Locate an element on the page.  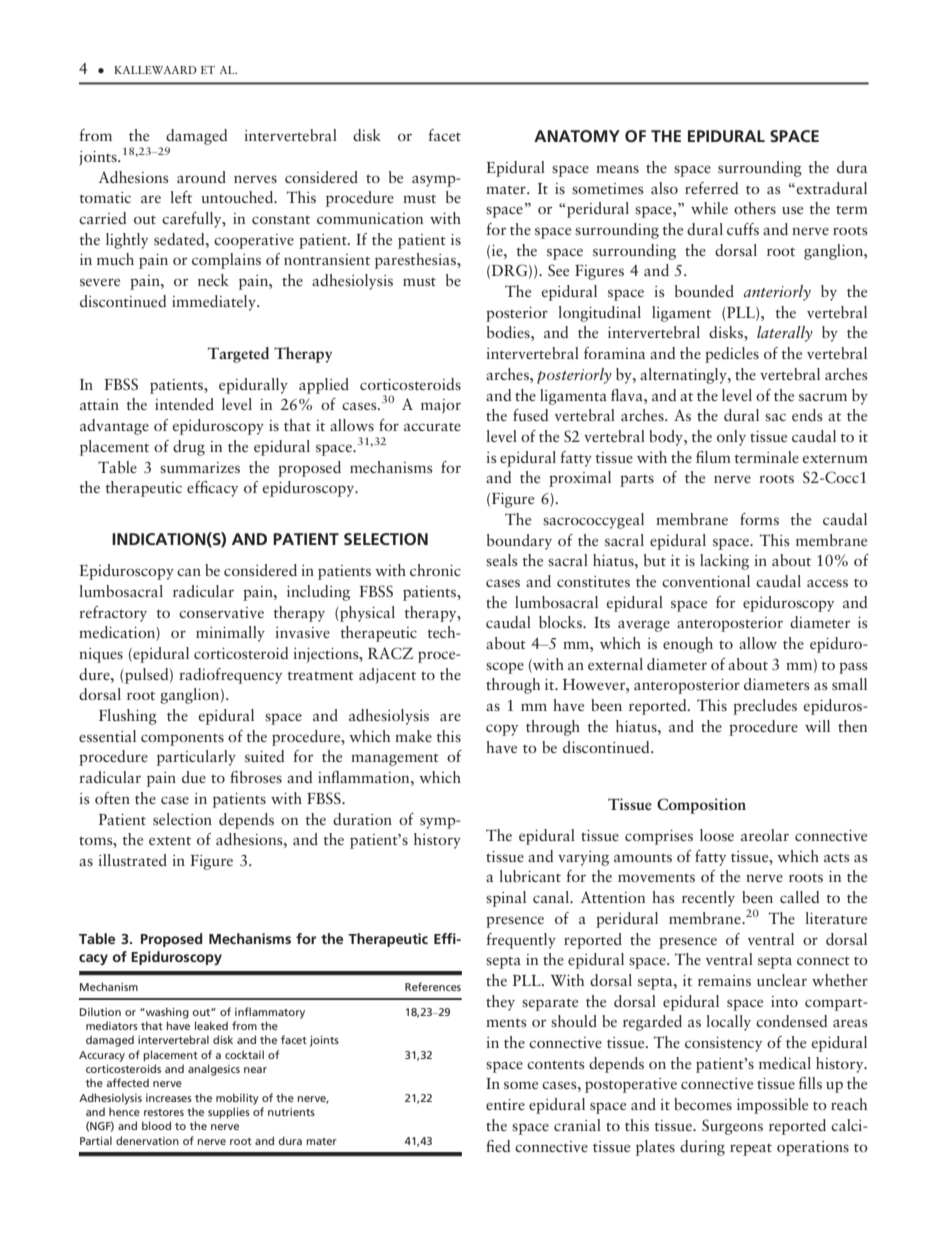
illustrated is located at coordinates (132, 860).
